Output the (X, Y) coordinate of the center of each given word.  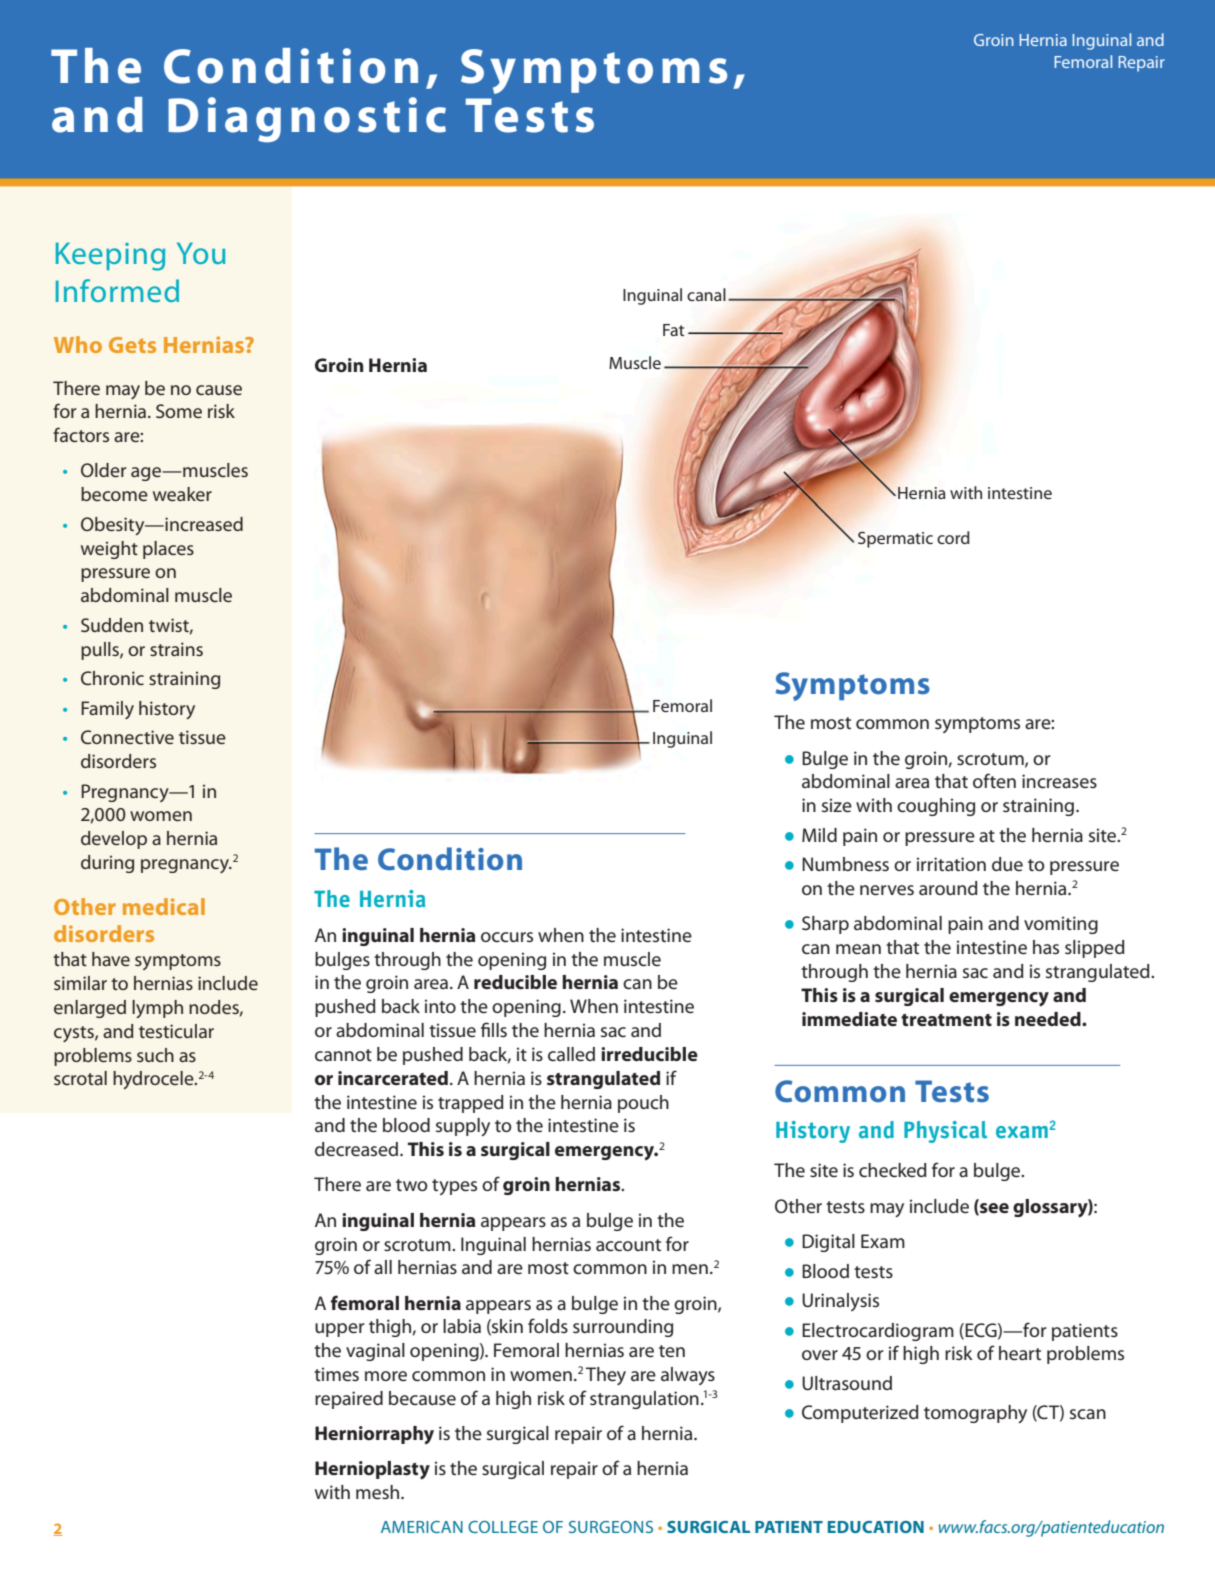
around (948, 888)
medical (164, 906)
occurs (507, 937)
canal (706, 294)
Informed (117, 290)
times (336, 1374)
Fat (673, 330)
